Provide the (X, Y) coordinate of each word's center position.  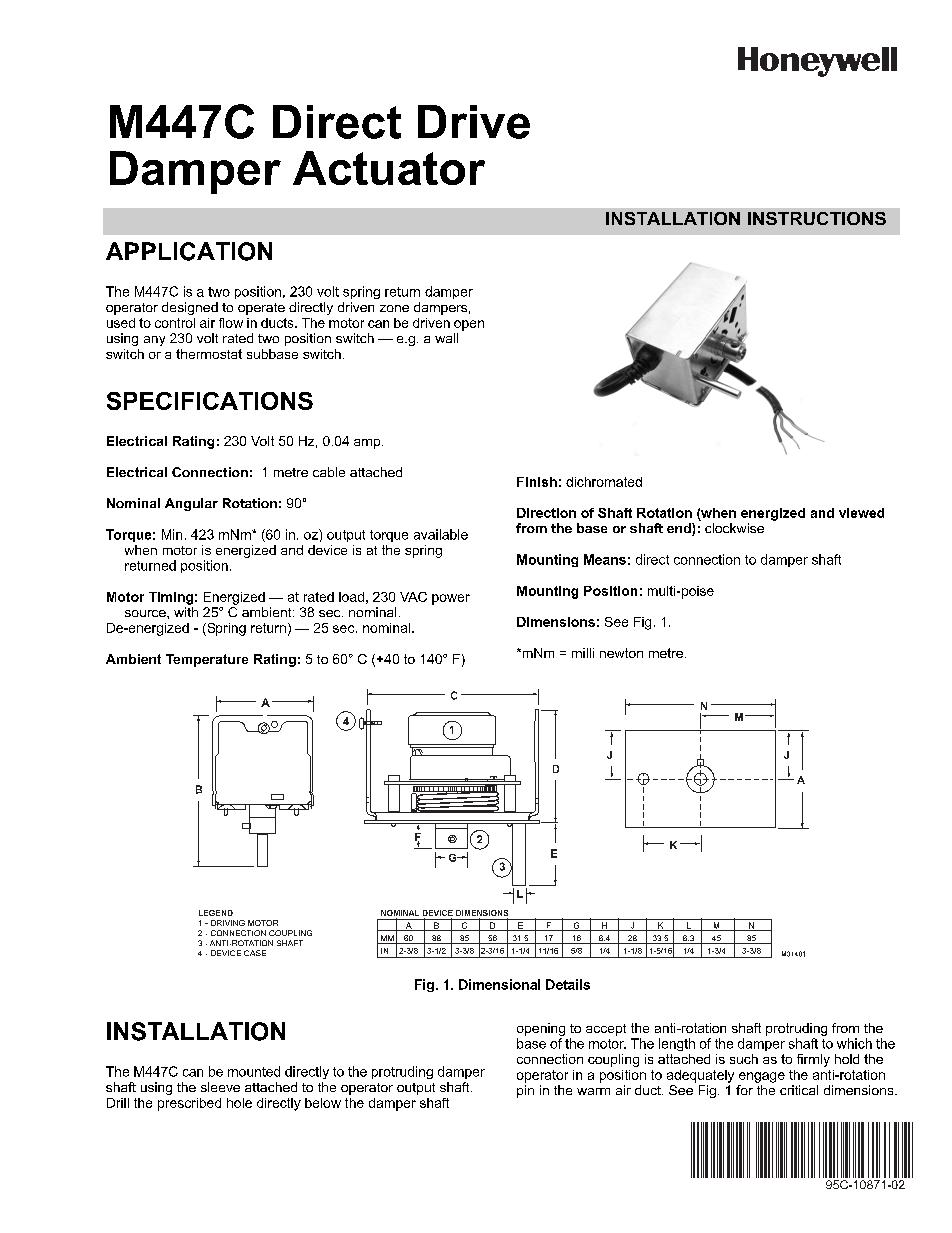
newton (621, 653)
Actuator (389, 168)
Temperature (207, 660)
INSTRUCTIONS (817, 218)
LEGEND (216, 913)
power (451, 599)
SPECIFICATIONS (210, 401)
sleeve (220, 1087)
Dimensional (499, 984)
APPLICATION (189, 251)
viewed (861, 513)
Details (568, 984)
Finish (537, 482)
